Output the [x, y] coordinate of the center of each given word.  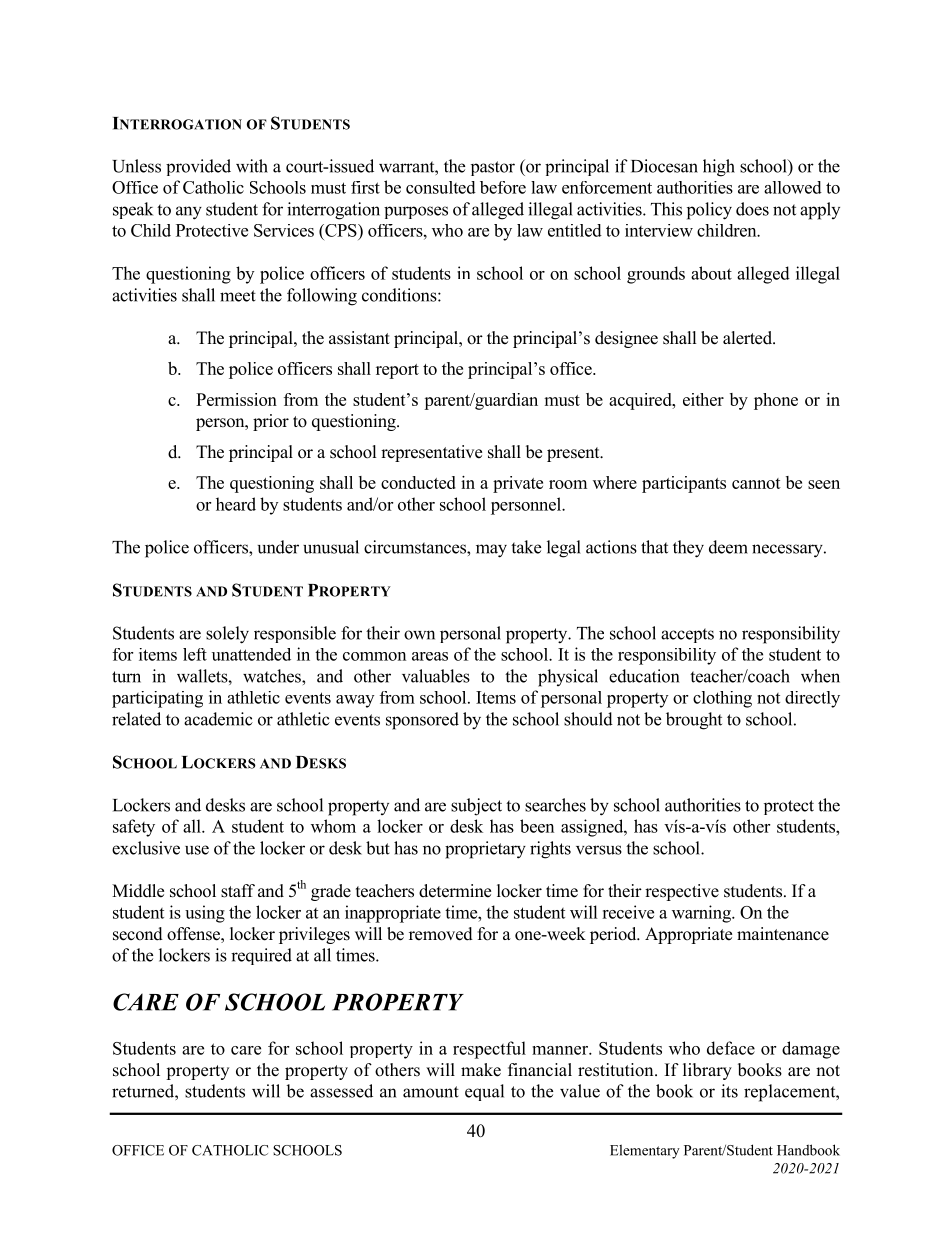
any [189, 213]
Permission [236, 399]
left [195, 654]
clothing [722, 699]
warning [702, 914]
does [752, 209]
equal [484, 1092]
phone [776, 401]
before [503, 187]
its [729, 1091]
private [518, 484]
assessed [341, 1091]
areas [430, 656]
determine [455, 891]
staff [238, 891]
